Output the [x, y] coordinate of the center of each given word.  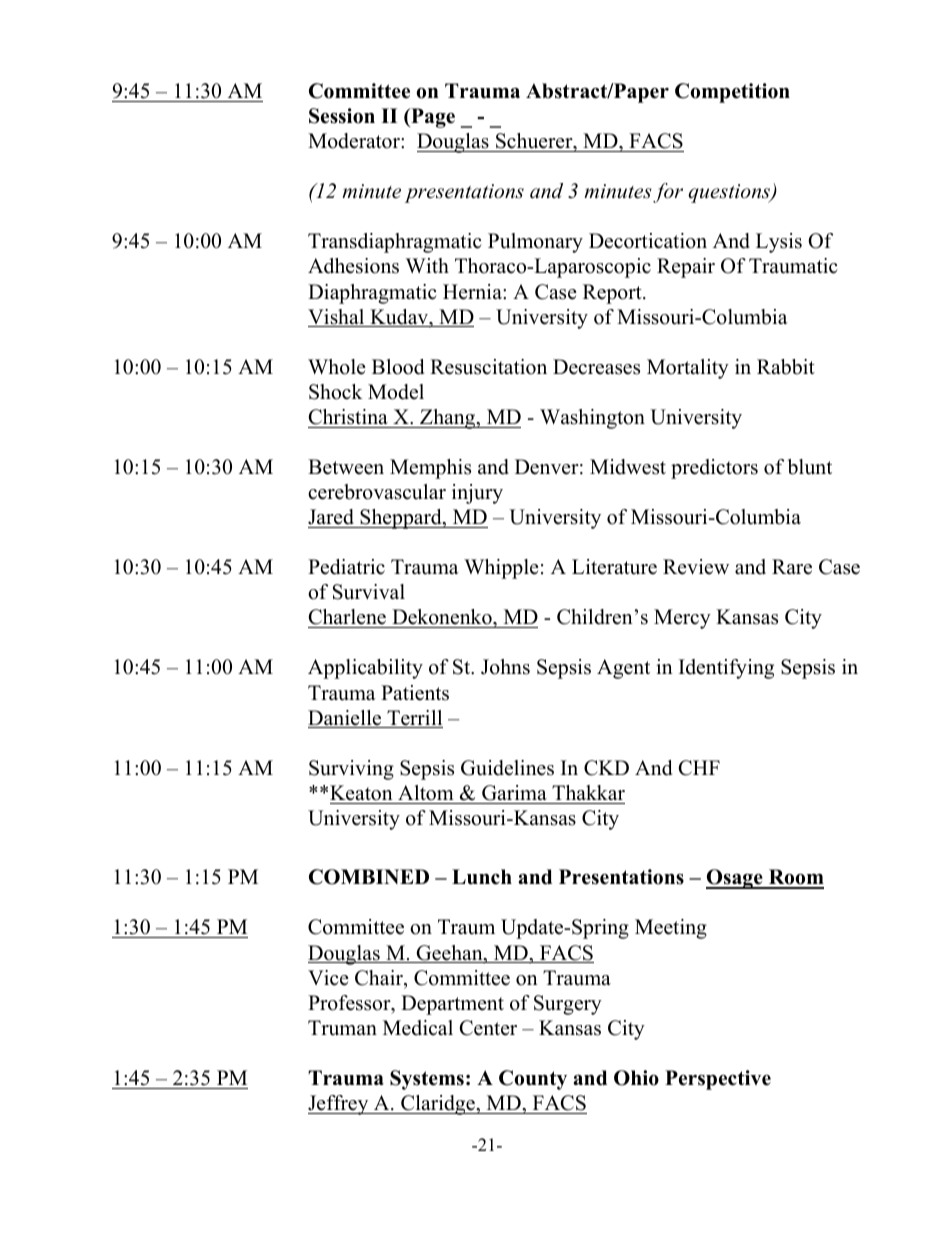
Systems [427, 1080]
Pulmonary [535, 243]
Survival [369, 592]
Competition [732, 93]
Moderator [355, 141]
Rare [792, 567]
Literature [614, 567]
